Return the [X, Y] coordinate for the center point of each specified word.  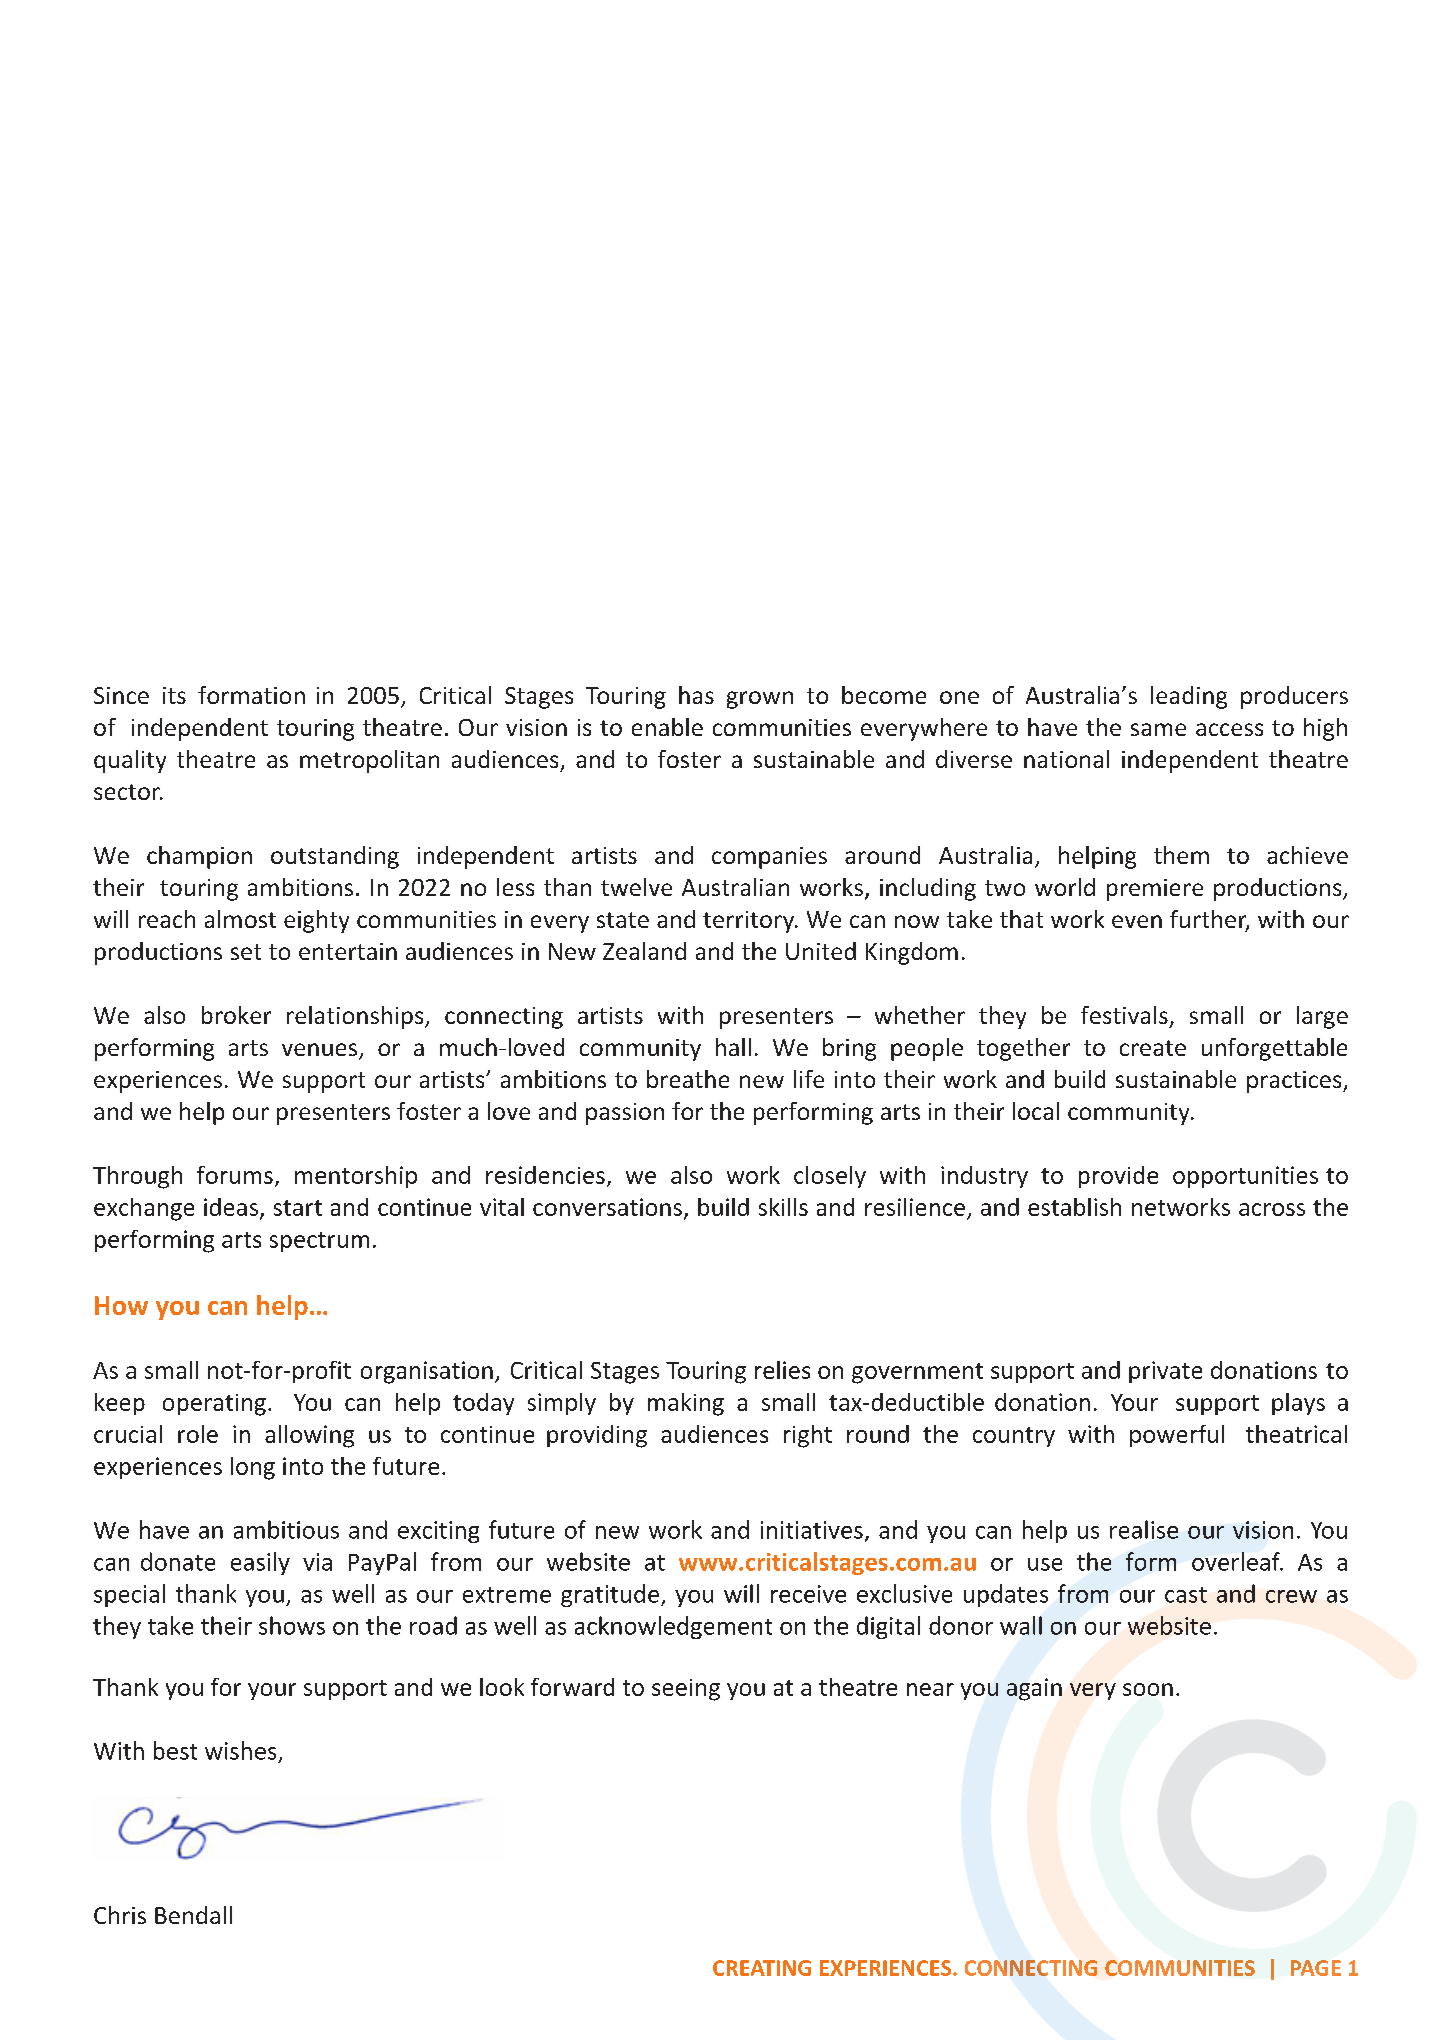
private [1165, 1372]
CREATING [762, 1968]
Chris [120, 1915]
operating [214, 1405]
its [174, 695]
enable [667, 727]
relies [782, 1370]
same [1158, 729]
